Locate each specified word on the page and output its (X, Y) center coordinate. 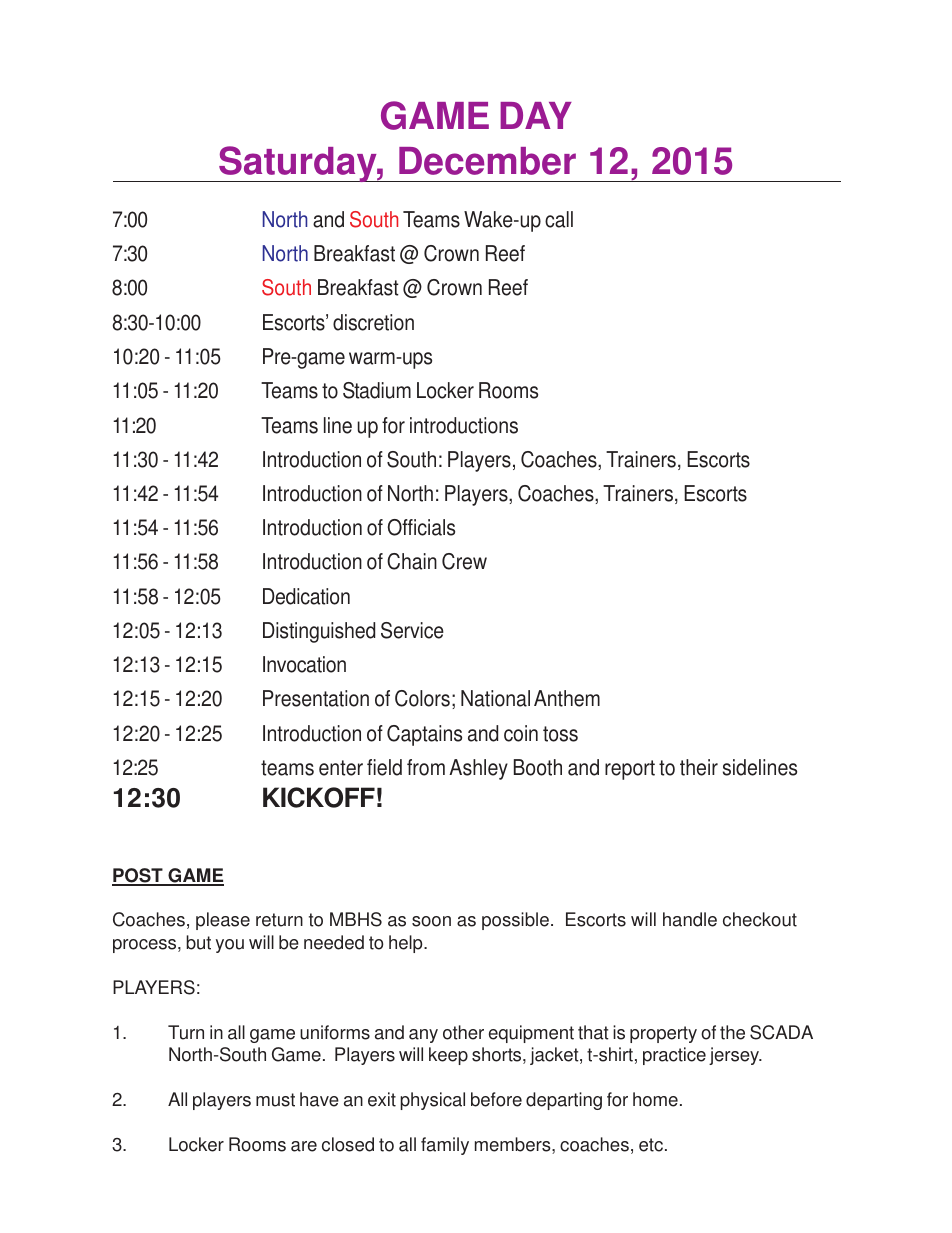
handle (690, 919)
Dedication (306, 596)
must (275, 1100)
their (699, 767)
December (487, 161)
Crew (464, 561)
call (559, 219)
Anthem (567, 698)
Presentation (316, 698)
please (223, 921)
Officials (421, 527)
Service (412, 630)
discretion (373, 322)
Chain (412, 561)
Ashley (478, 769)
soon (431, 921)
